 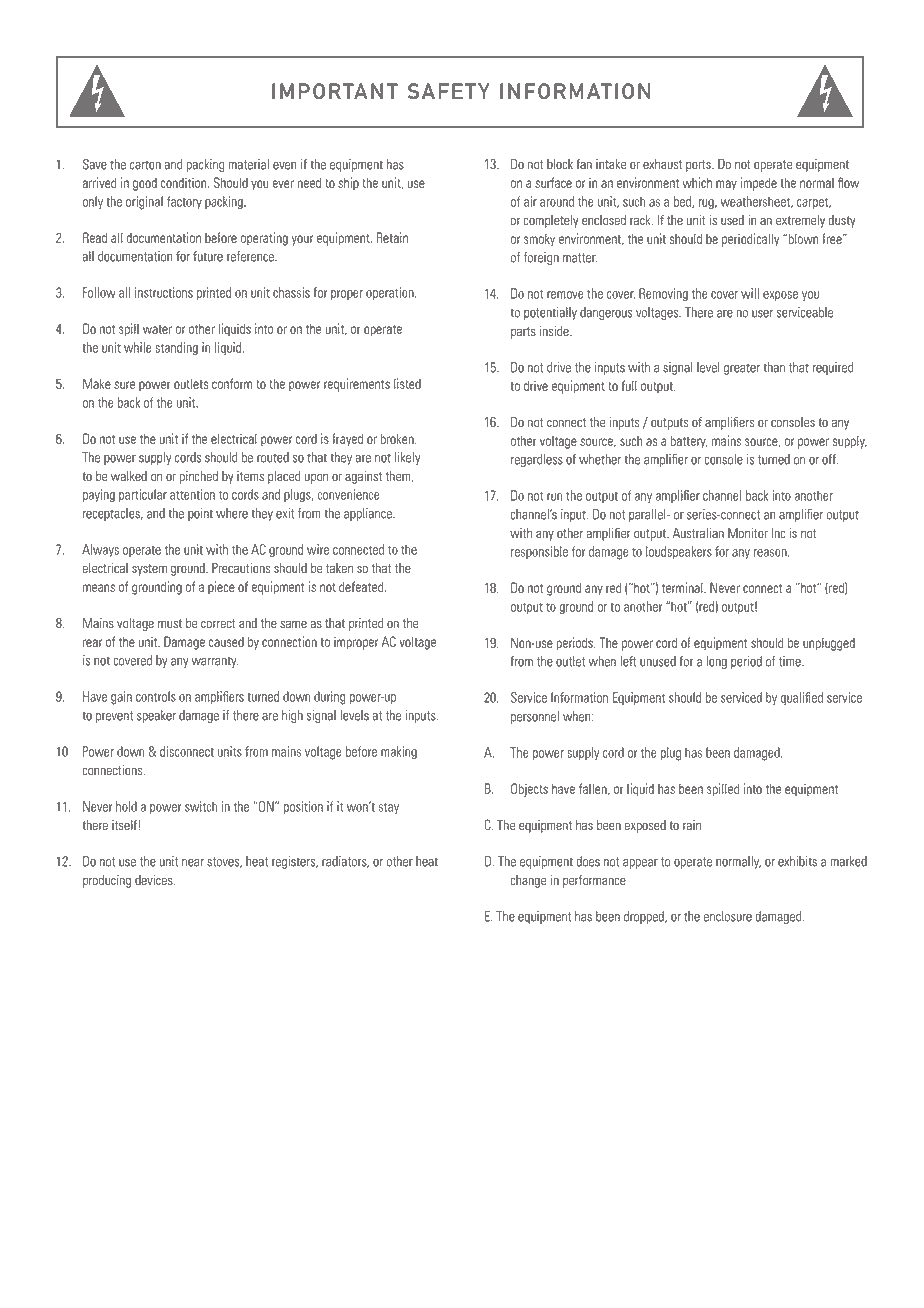 What do you see at coordinates (758, 184) in the document?
I see `impede` at bounding box center [758, 184].
